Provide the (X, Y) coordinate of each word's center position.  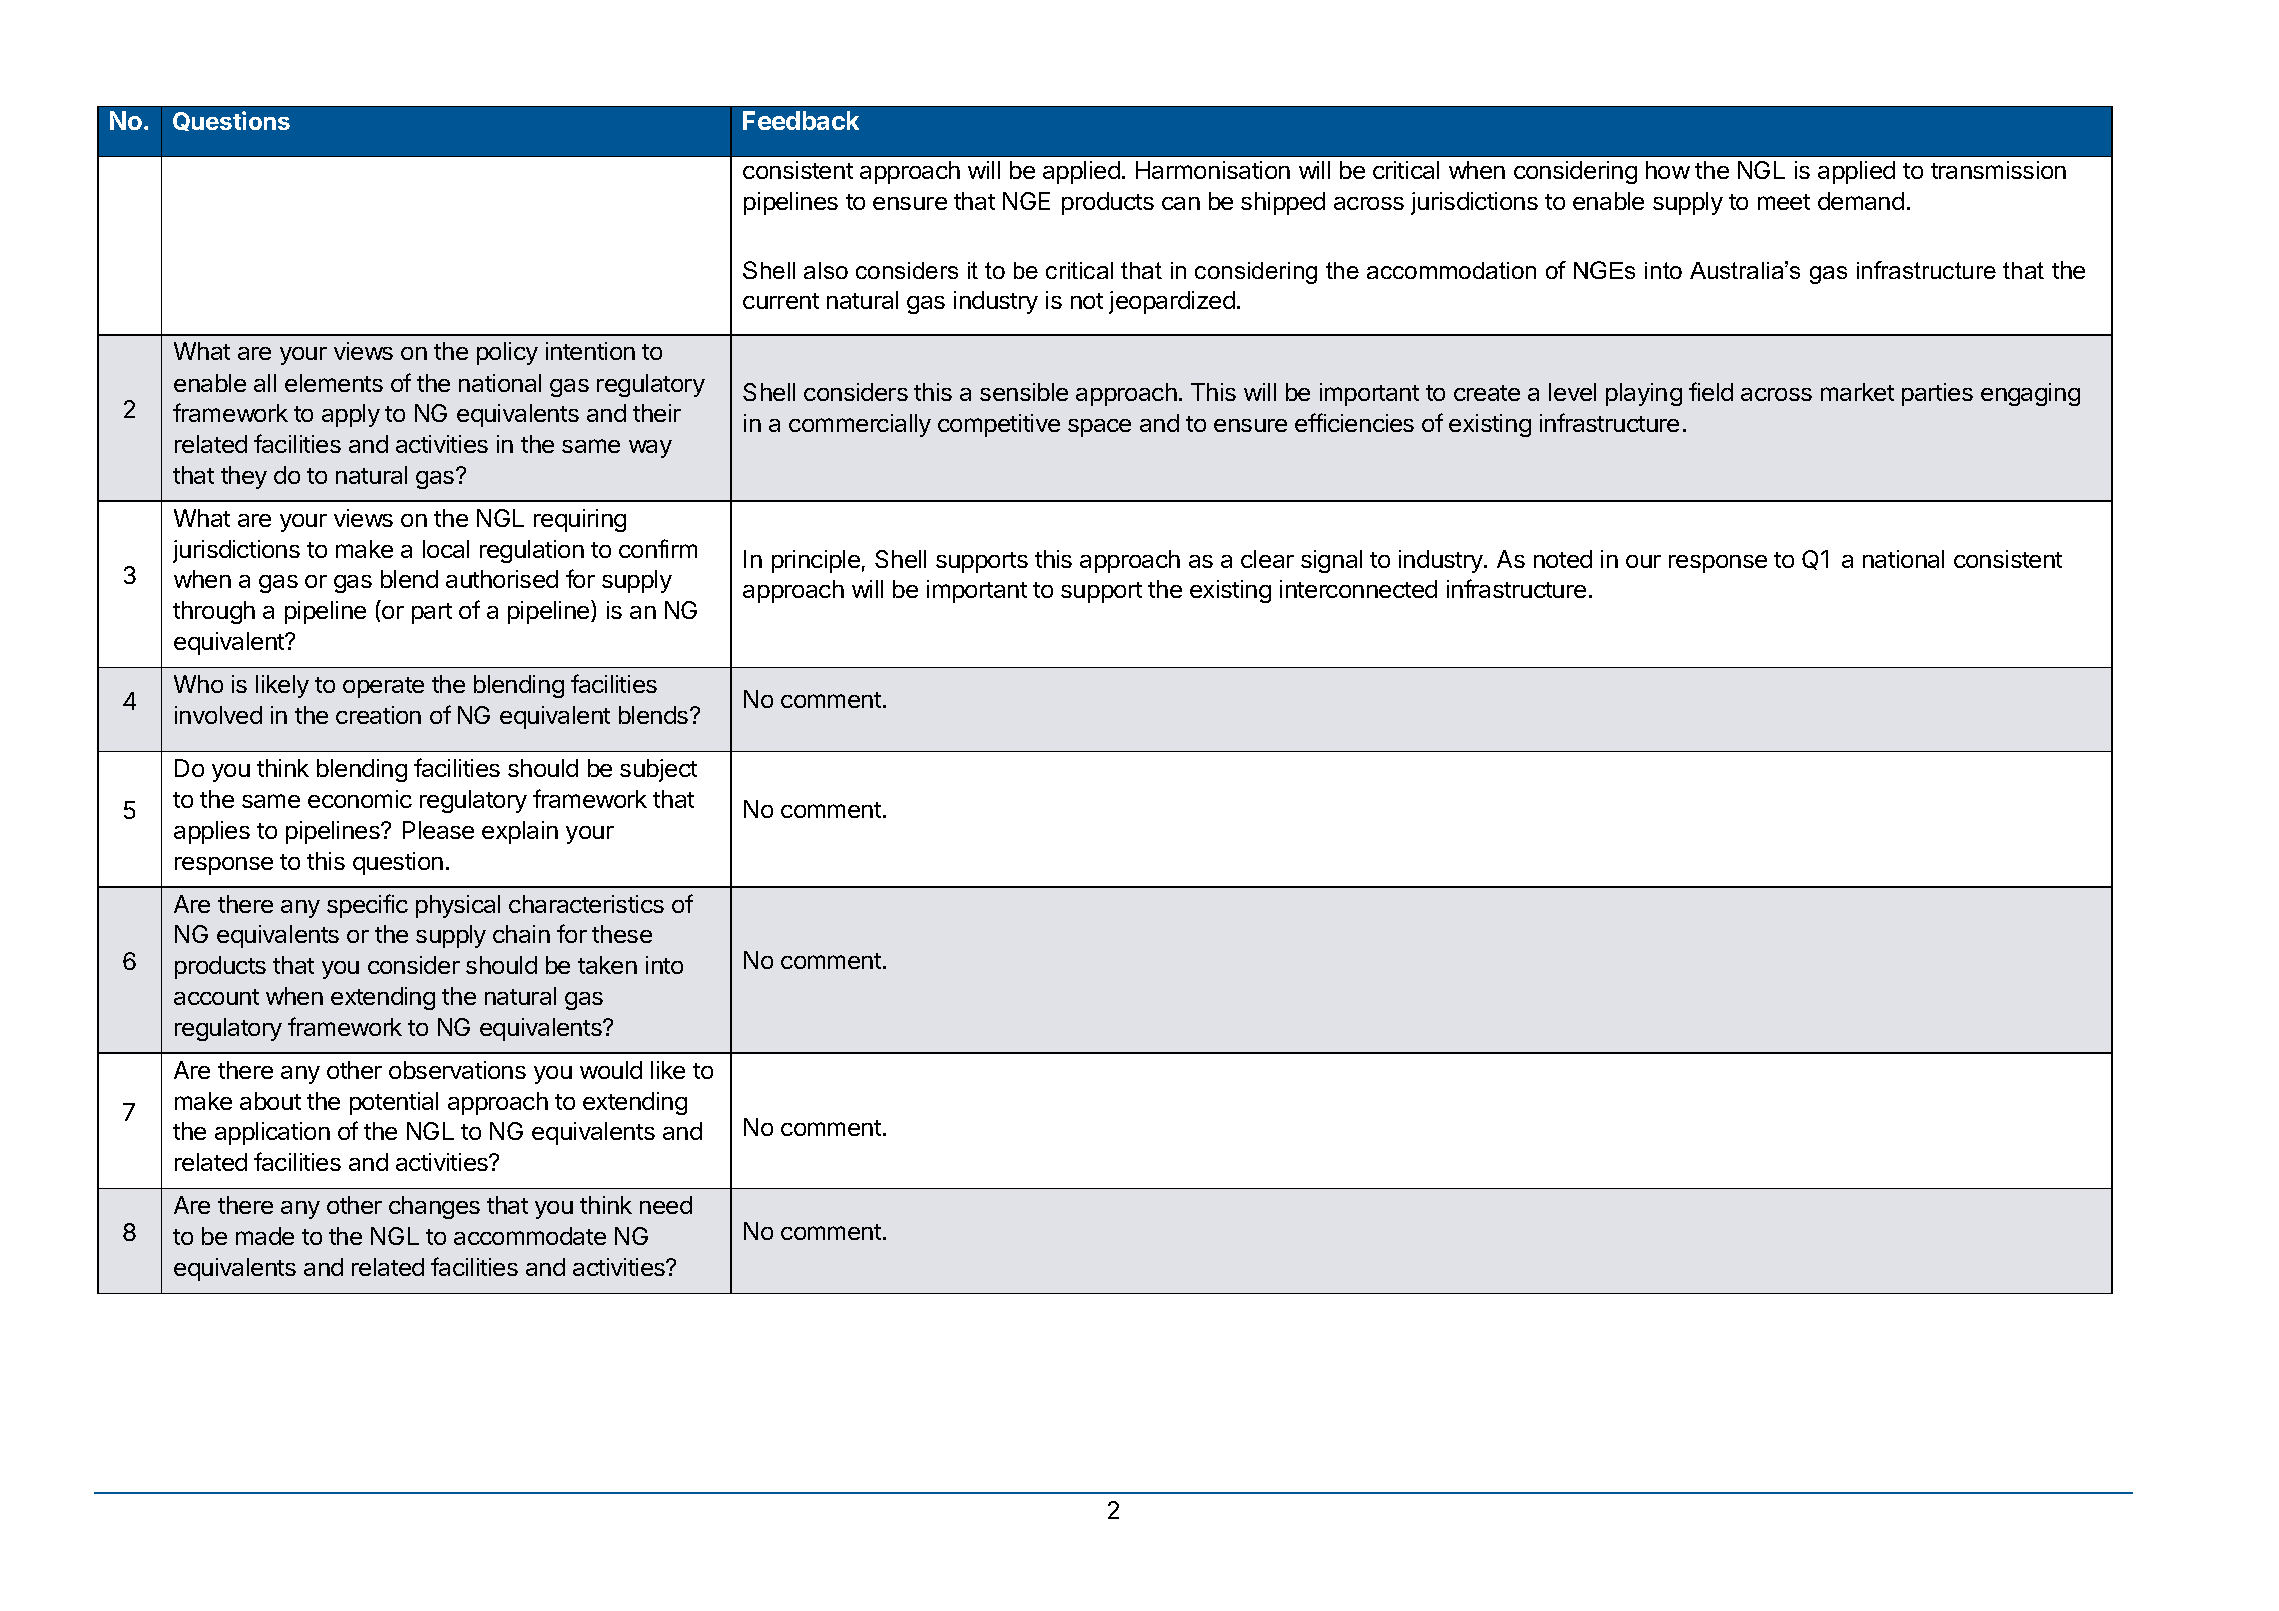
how (1668, 170)
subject (658, 770)
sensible (1024, 392)
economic (360, 799)
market (1857, 392)
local (446, 549)
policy (507, 353)
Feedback (801, 120)
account (216, 997)
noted (1563, 559)
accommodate (530, 1236)
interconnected (1358, 589)
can (1181, 203)
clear (1267, 559)
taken (607, 965)
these (622, 934)
